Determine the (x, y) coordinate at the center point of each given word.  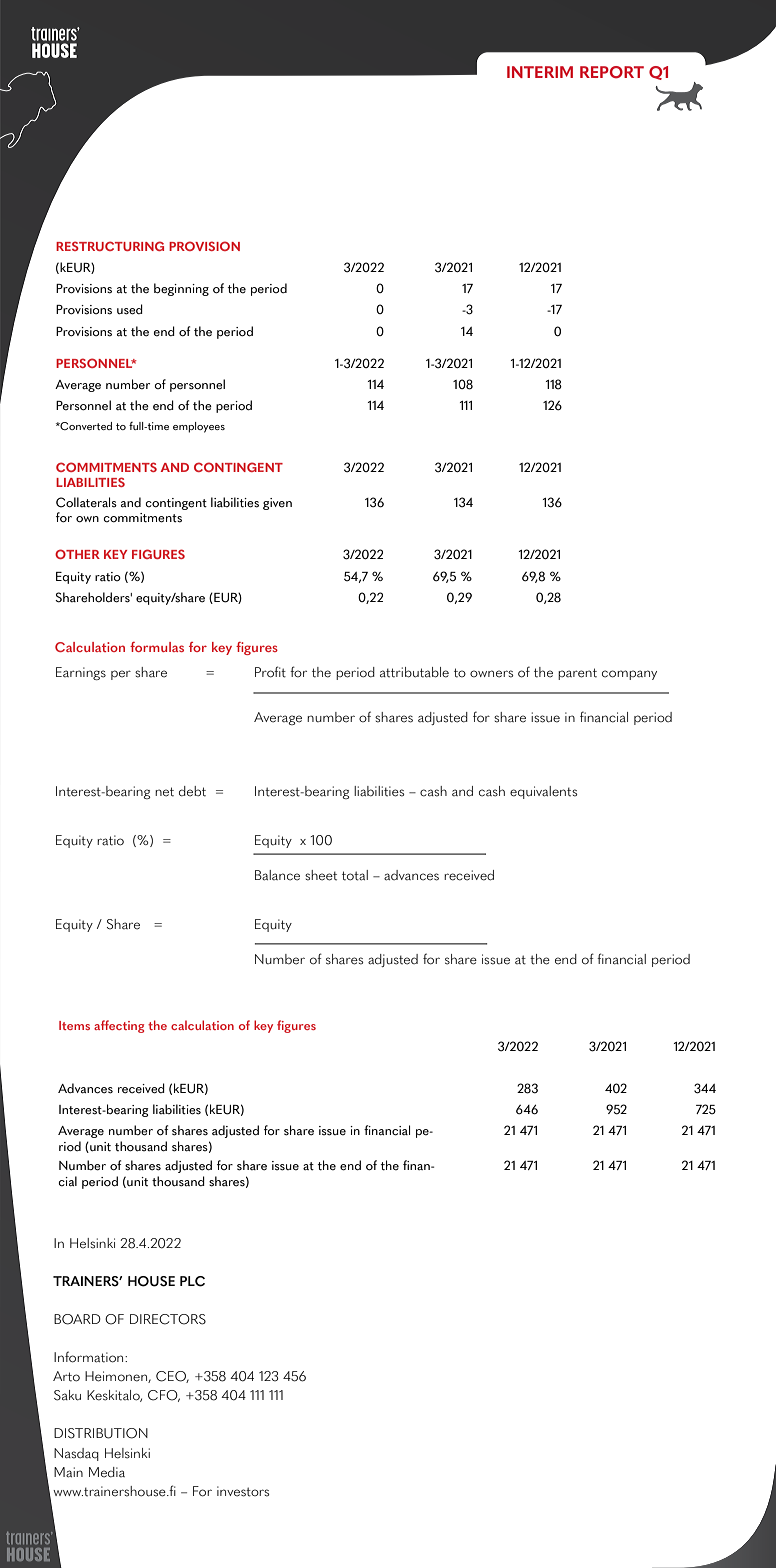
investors (243, 1491)
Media (107, 1472)
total (355, 875)
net (164, 792)
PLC (192, 1281)
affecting (119, 1026)
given (277, 504)
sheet (321, 875)
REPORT (612, 72)
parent (577, 674)
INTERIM (540, 72)
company (629, 675)
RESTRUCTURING (110, 246)
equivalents (543, 792)
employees (199, 427)
